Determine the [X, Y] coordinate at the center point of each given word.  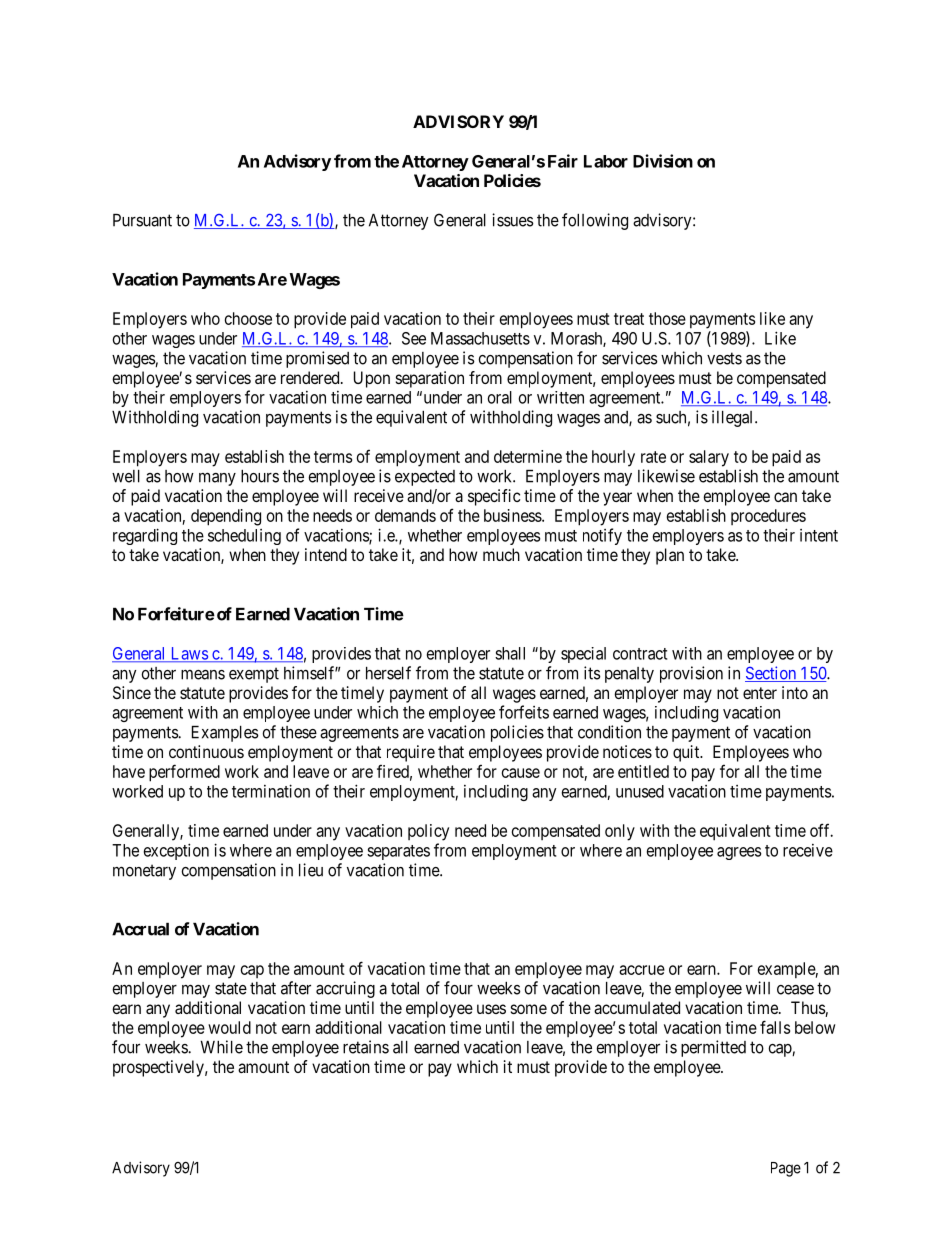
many [217, 479]
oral [500, 397]
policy [428, 832]
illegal [734, 418]
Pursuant [142, 220]
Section [772, 674]
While [221, 1047]
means [203, 675]
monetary [144, 872]
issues [513, 220]
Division [663, 161]
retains [366, 1047]
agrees [739, 853]
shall [510, 653]
